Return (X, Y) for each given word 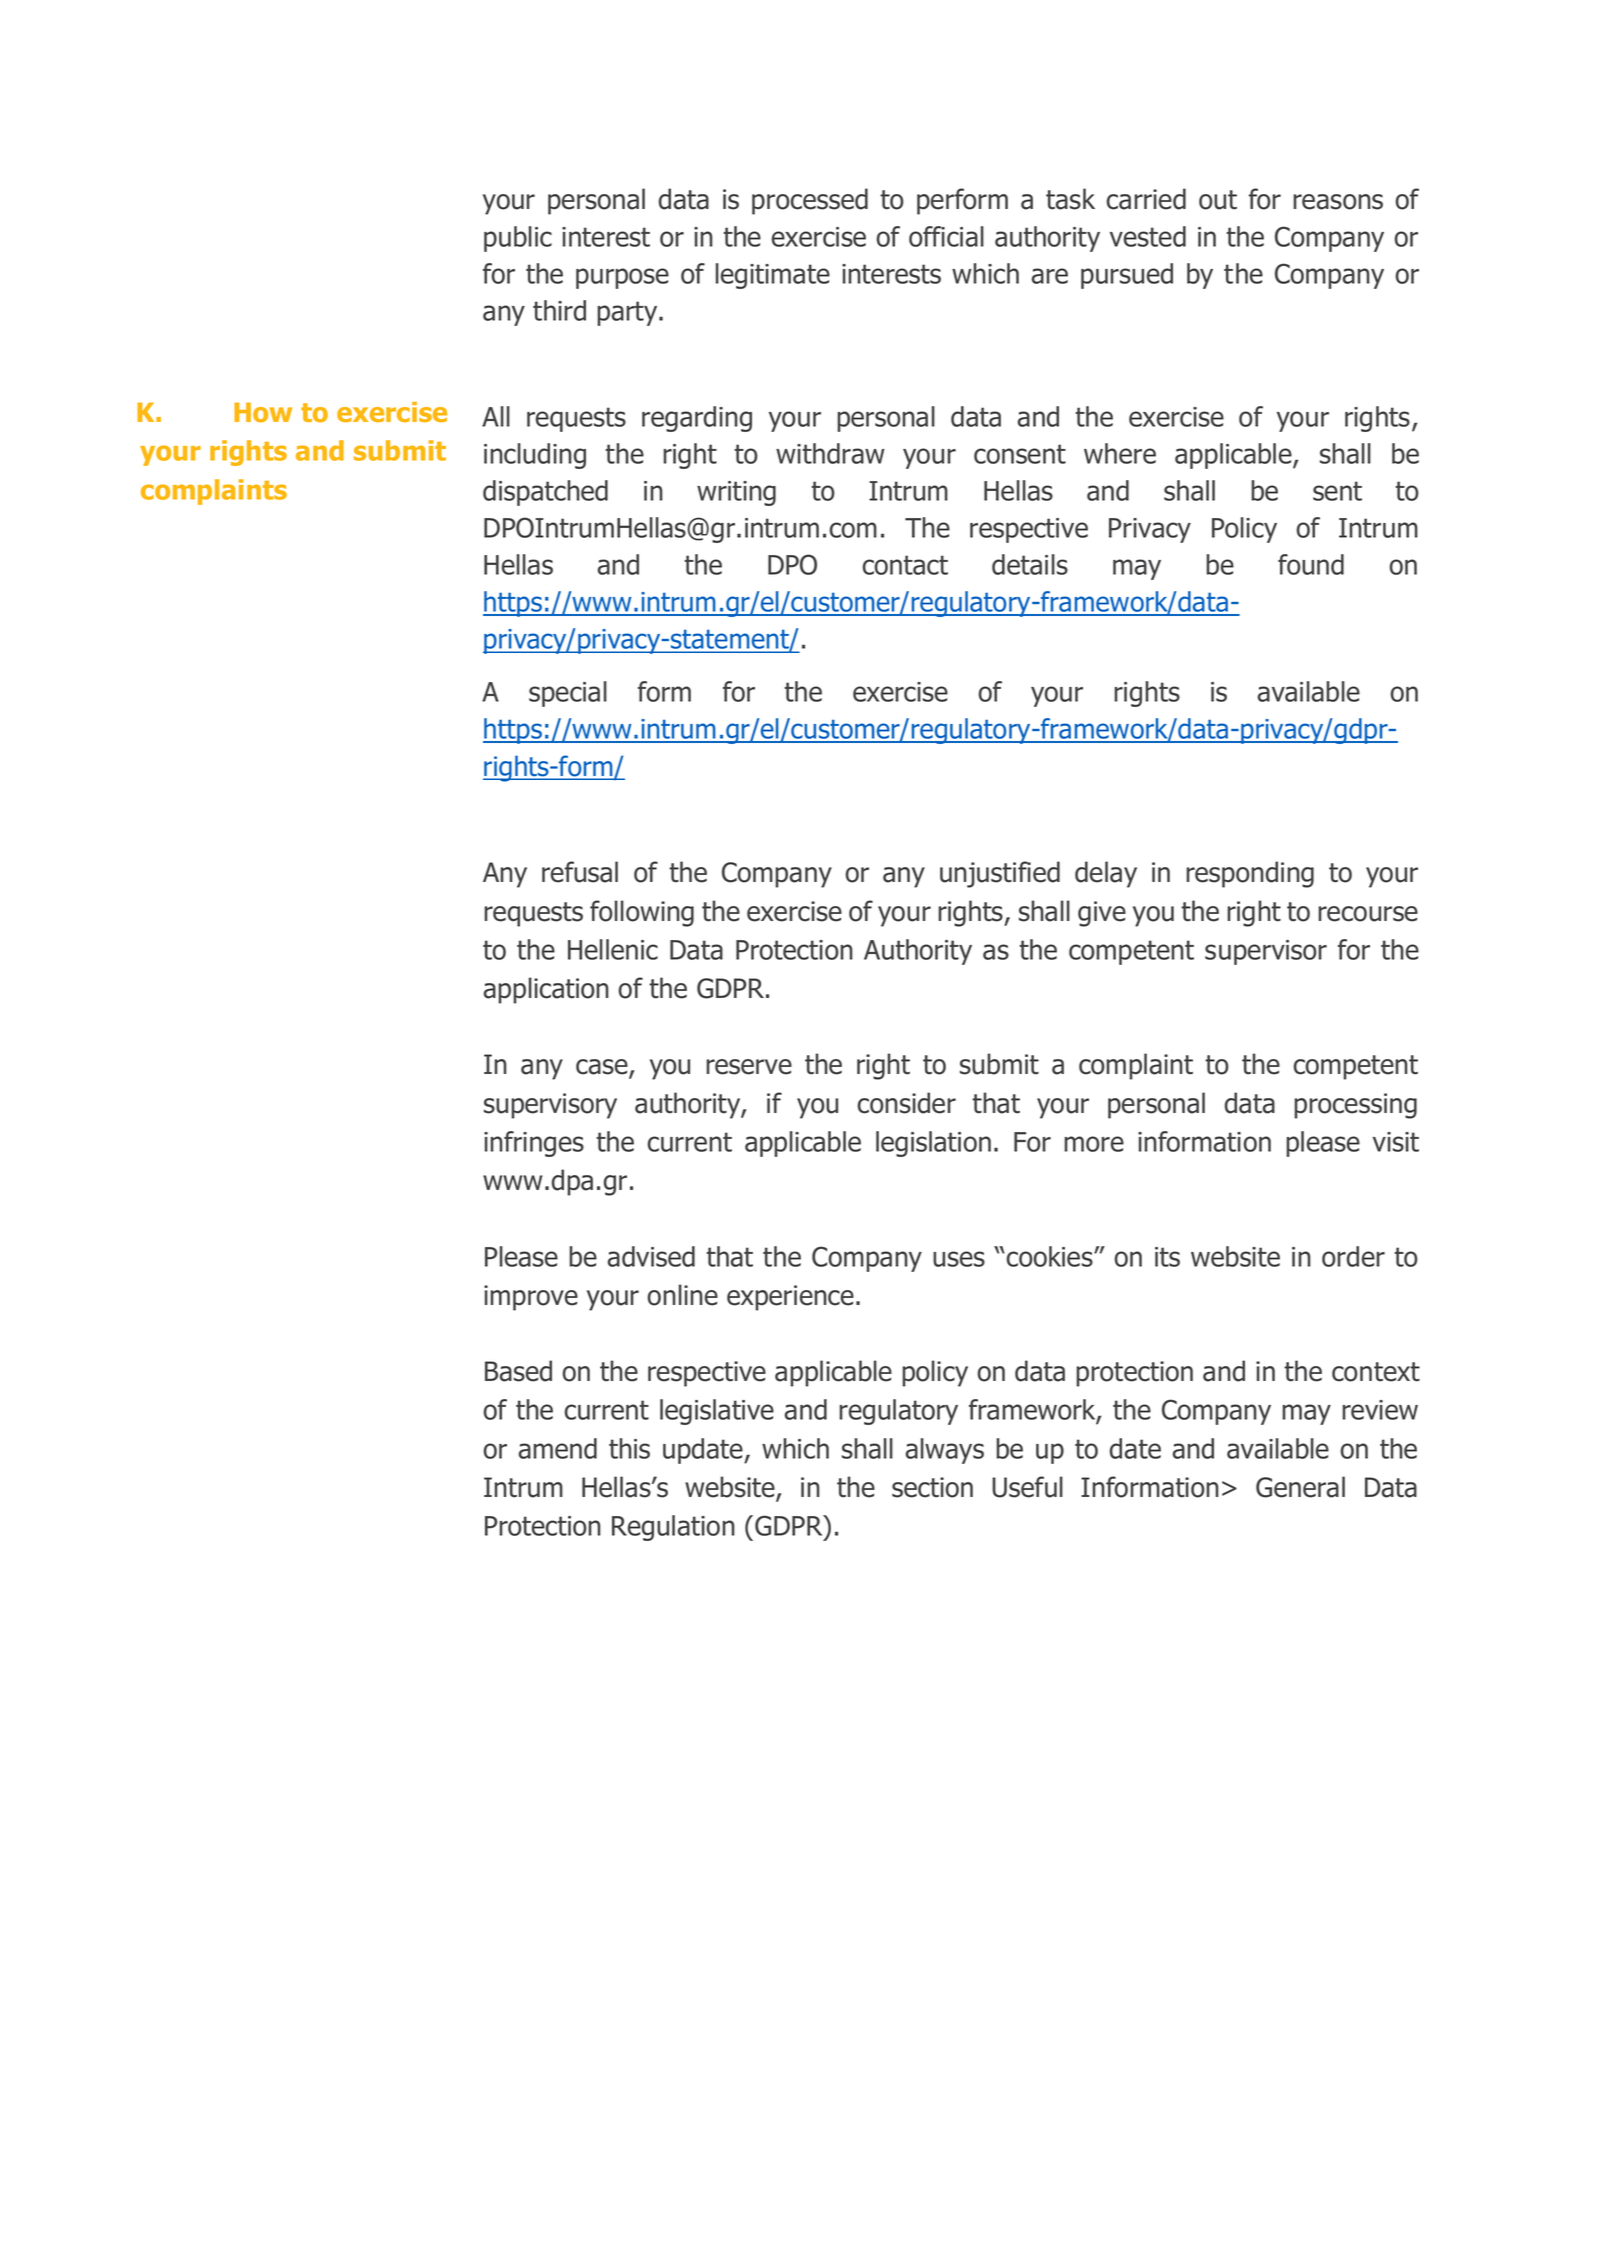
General (1300, 1487)
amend (557, 1448)
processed (810, 201)
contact (905, 565)
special (568, 694)
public (518, 239)
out (1218, 200)
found (1311, 564)
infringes (534, 1144)
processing (1355, 1106)
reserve (749, 1067)
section (932, 1487)
